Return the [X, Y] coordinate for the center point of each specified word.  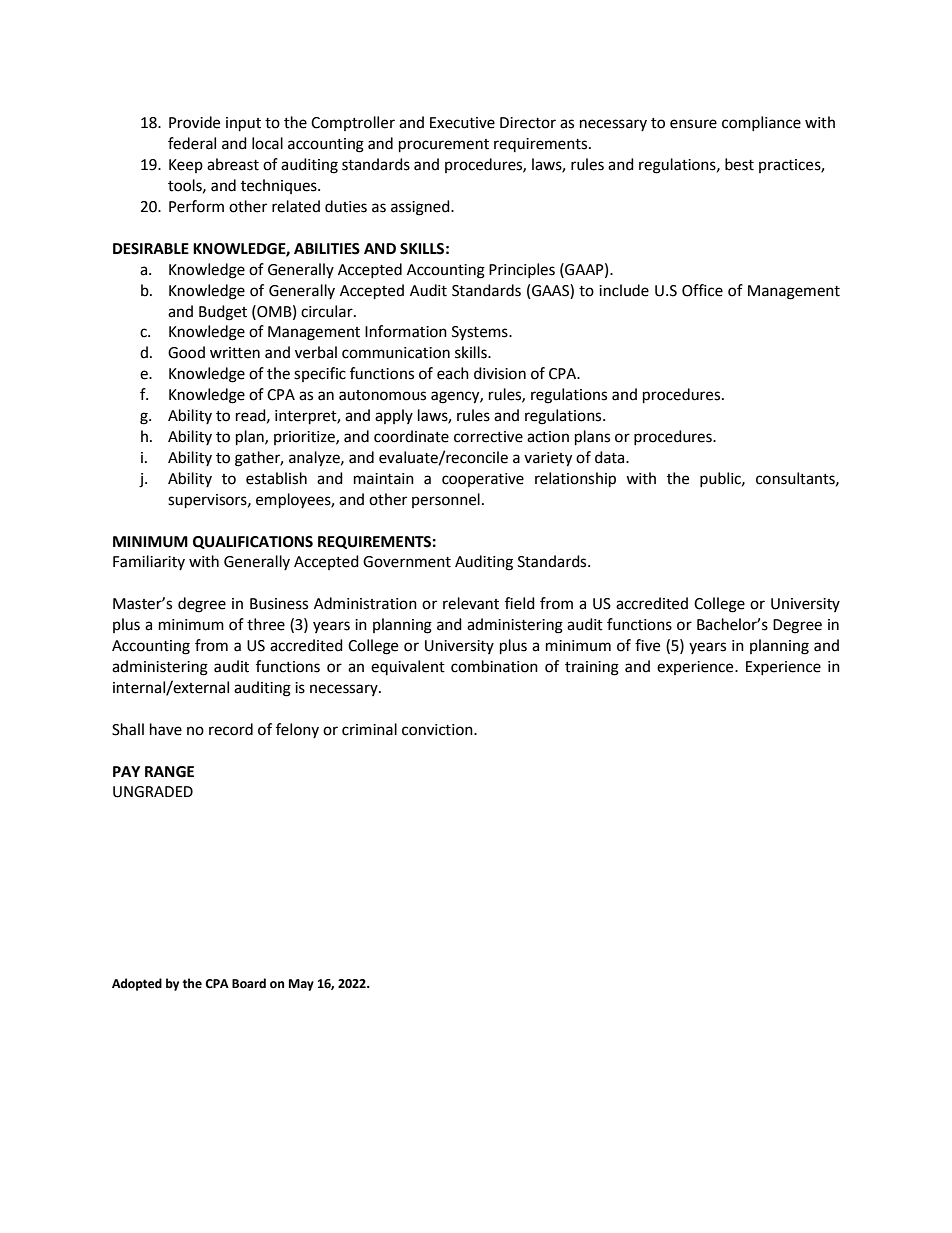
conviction [438, 730]
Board [249, 983]
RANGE [169, 772]
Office [702, 290]
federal [192, 143]
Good [186, 352]
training [592, 668]
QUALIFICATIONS [253, 542]
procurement [444, 146]
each [453, 373]
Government [407, 562]
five [647, 645]
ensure [693, 124]
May [301, 985]
